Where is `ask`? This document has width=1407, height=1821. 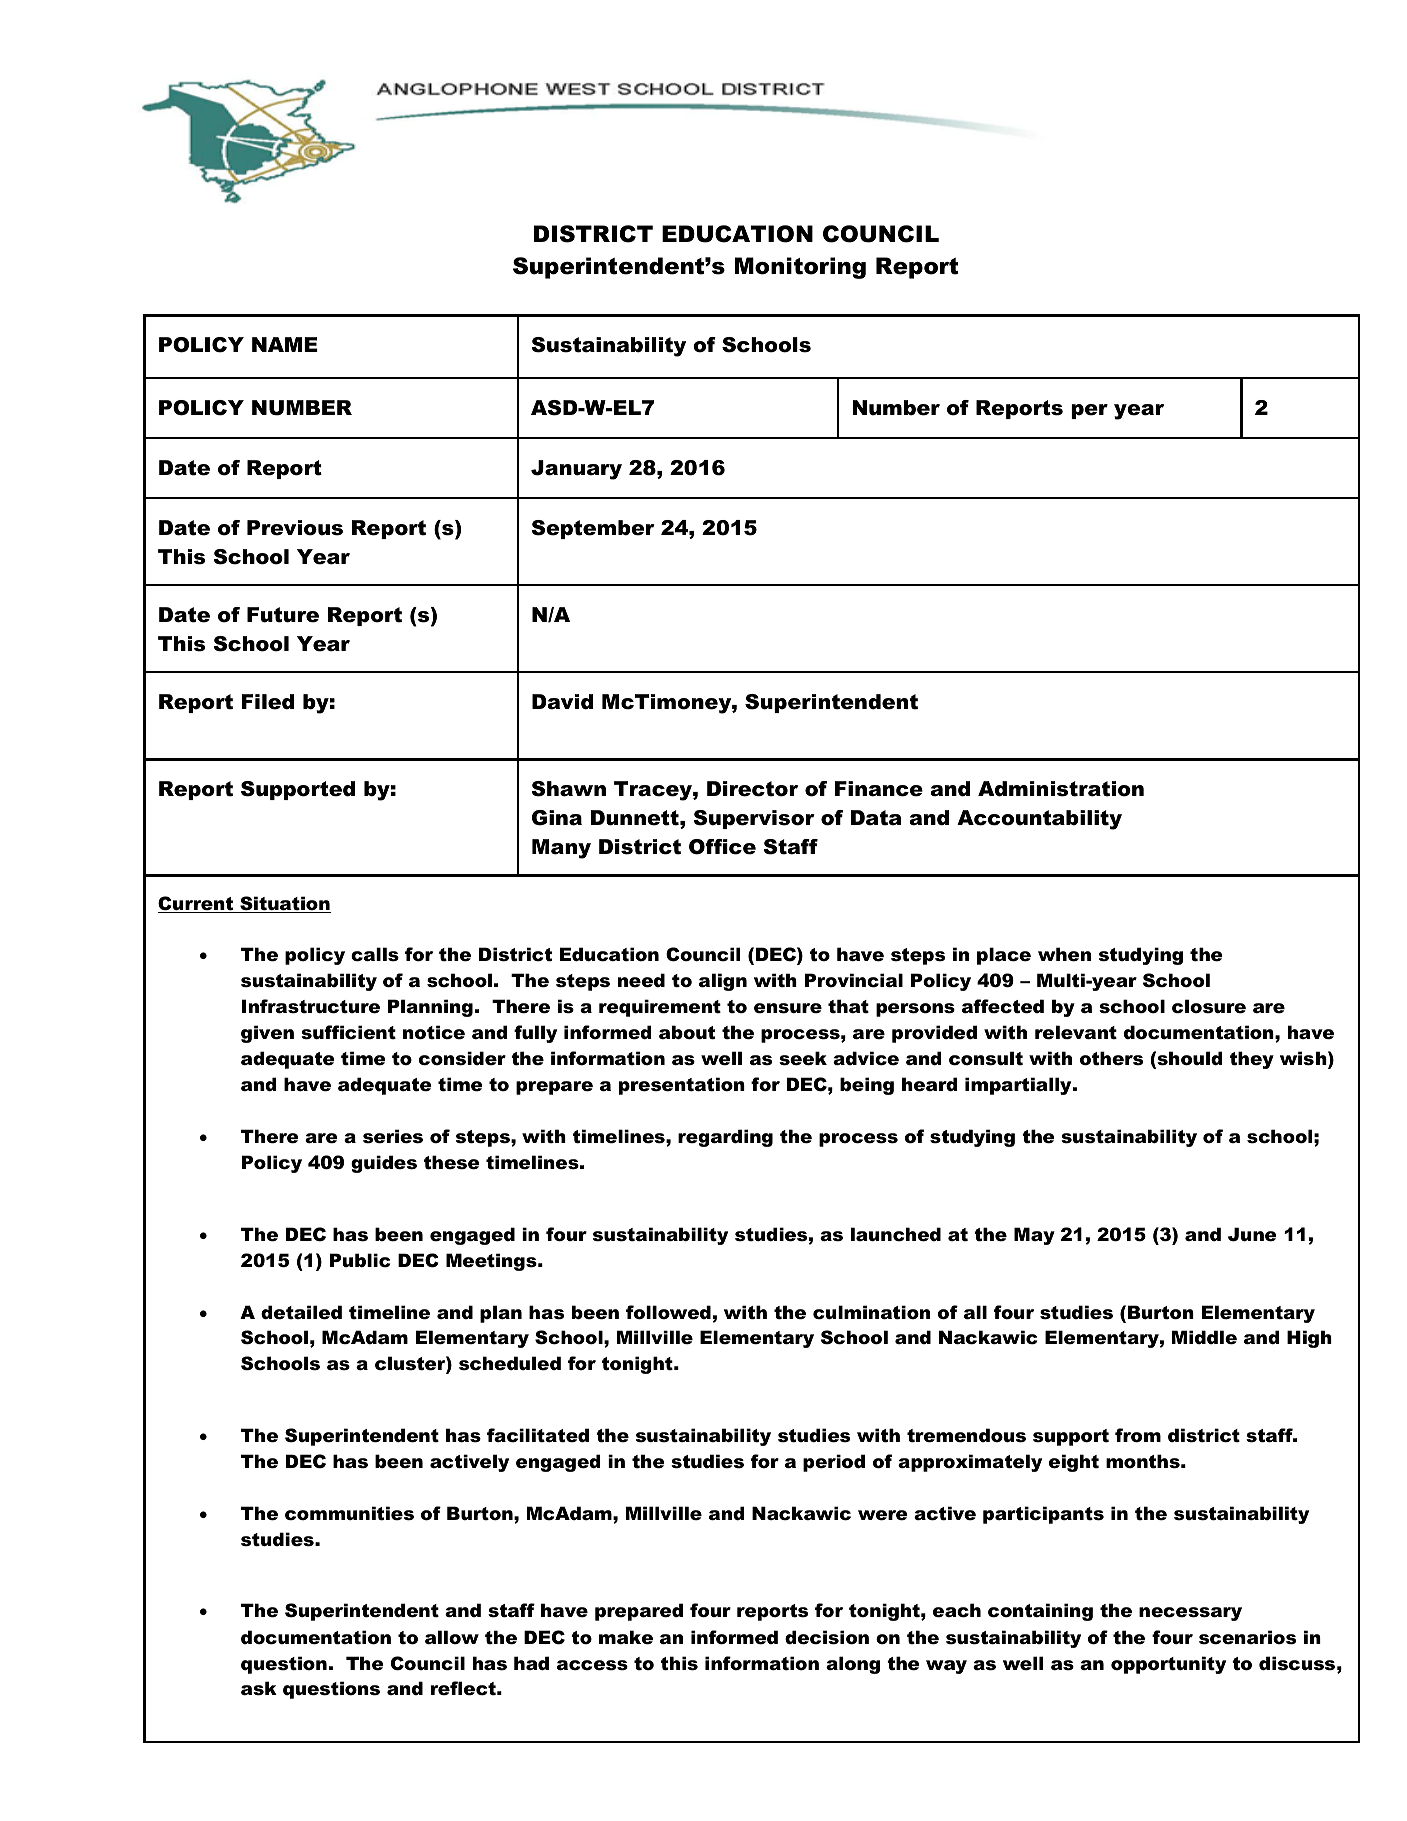 ask is located at coordinates (259, 1688).
